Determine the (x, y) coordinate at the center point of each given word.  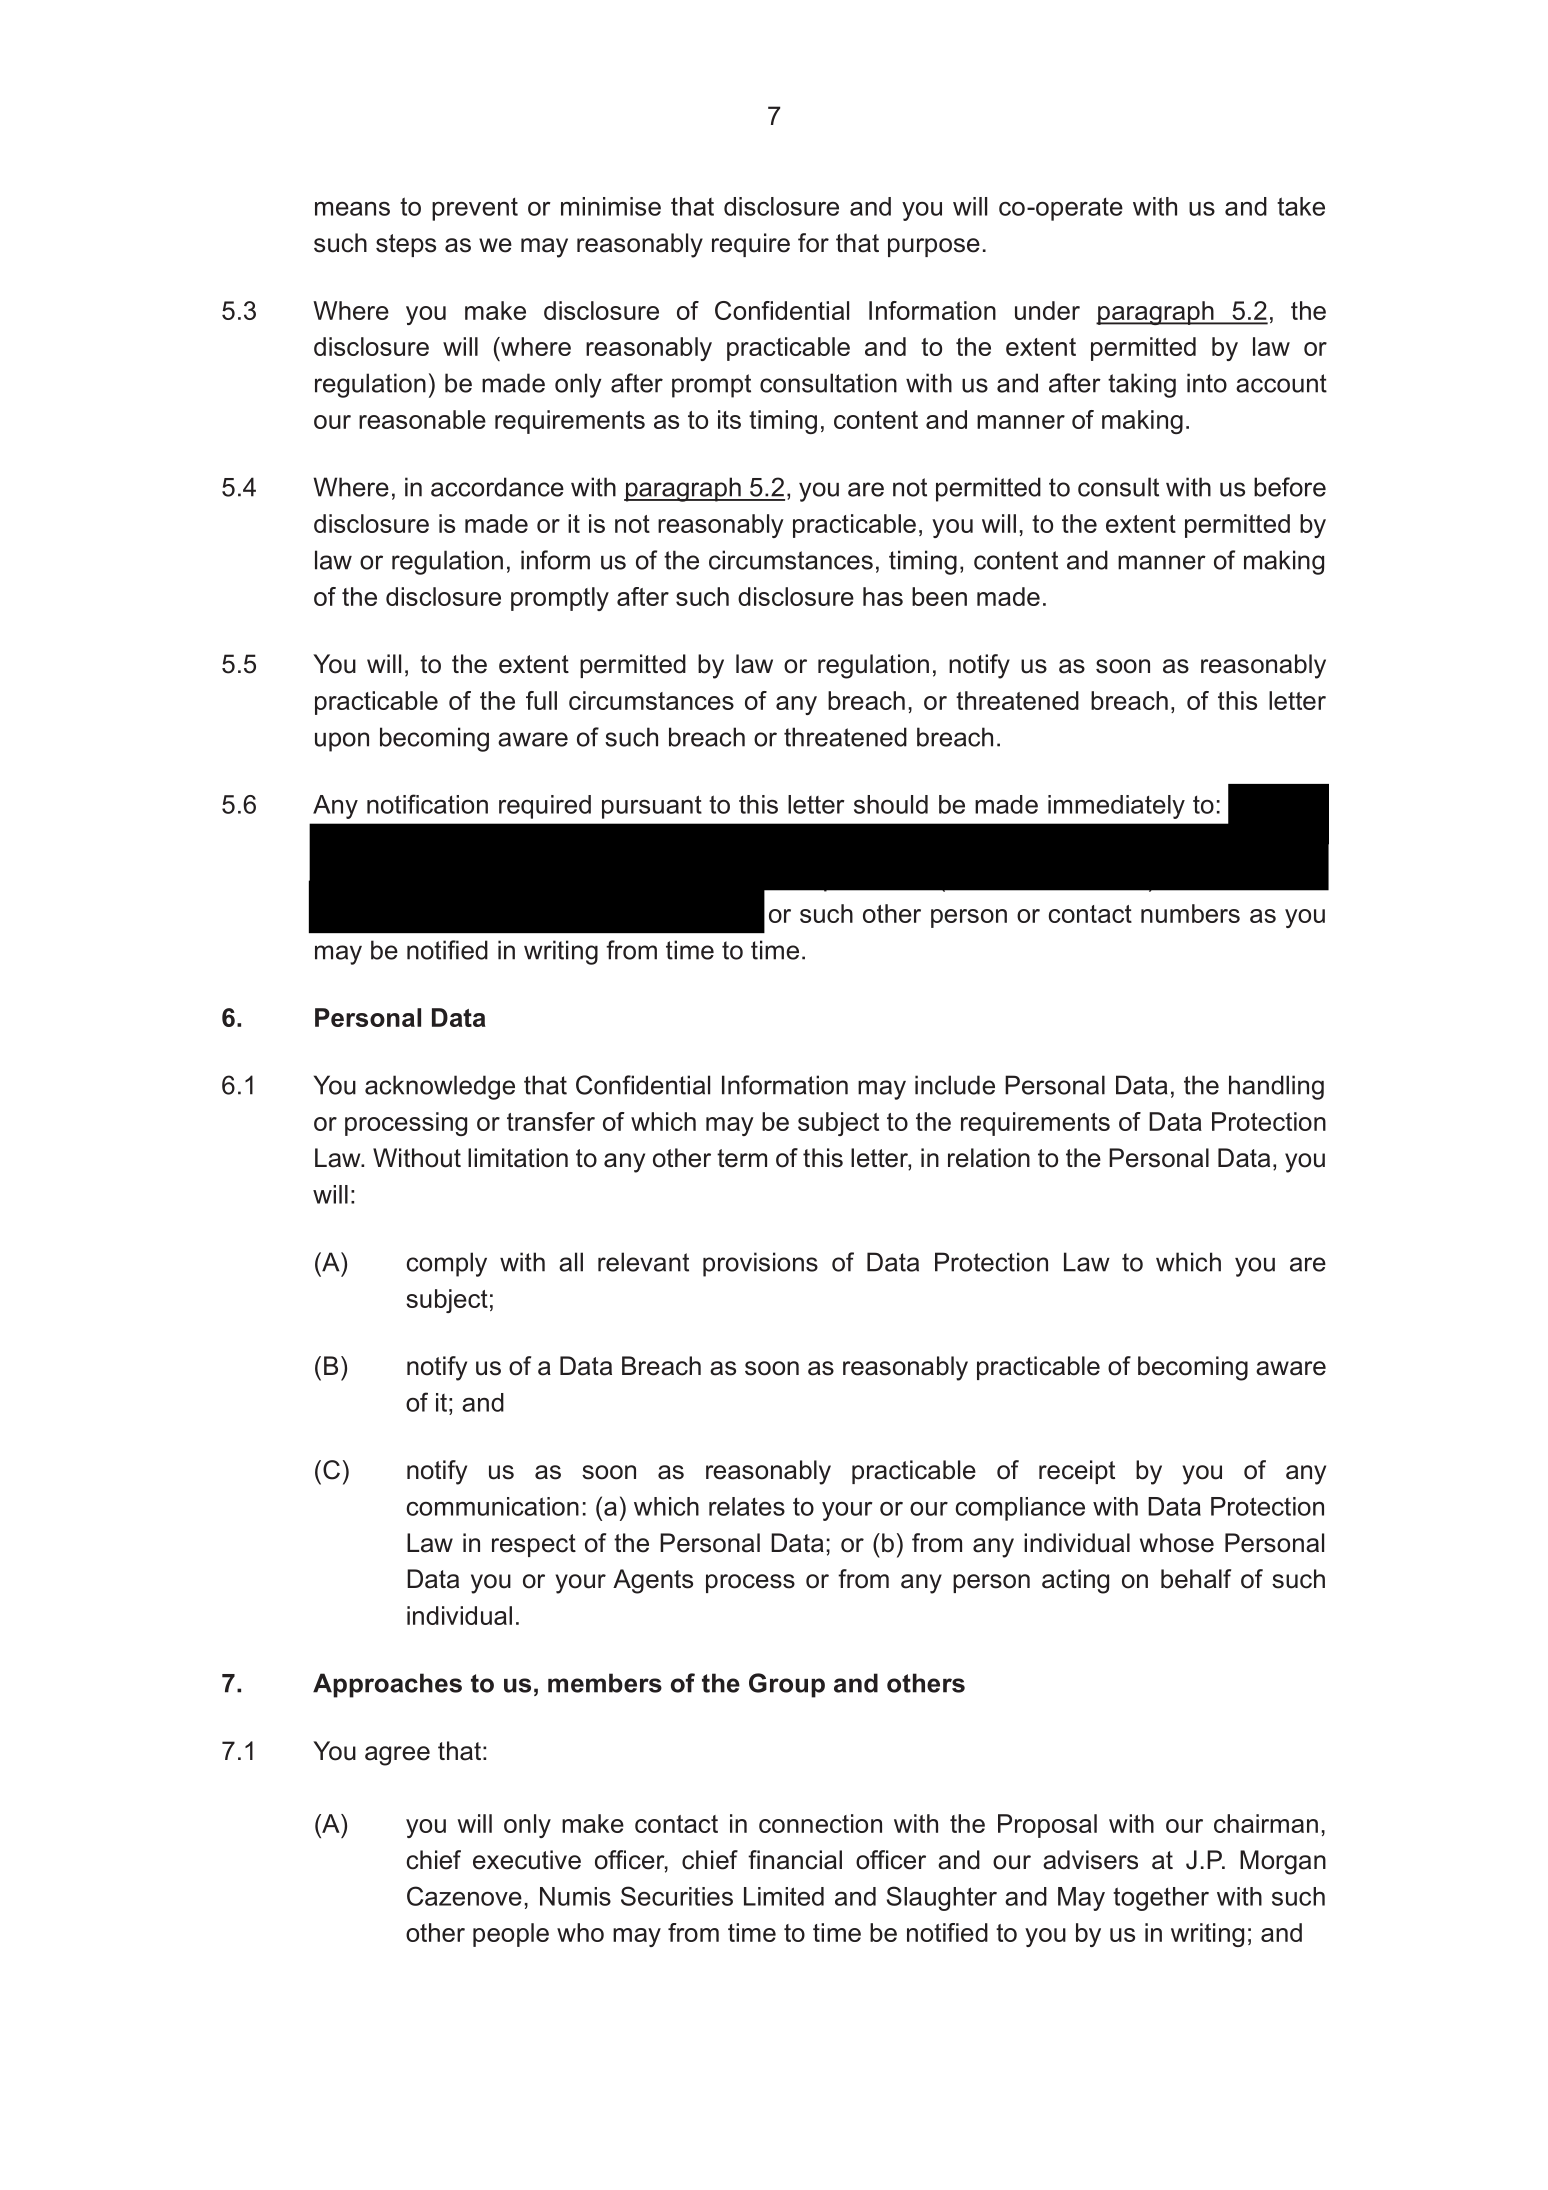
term (742, 1158)
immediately (1116, 807)
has (883, 596)
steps (406, 245)
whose (1177, 1543)
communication (493, 1506)
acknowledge (440, 1087)
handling (1276, 1087)
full (541, 700)
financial (795, 1860)
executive (527, 1860)
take (1301, 206)
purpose (934, 247)
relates (747, 1506)
